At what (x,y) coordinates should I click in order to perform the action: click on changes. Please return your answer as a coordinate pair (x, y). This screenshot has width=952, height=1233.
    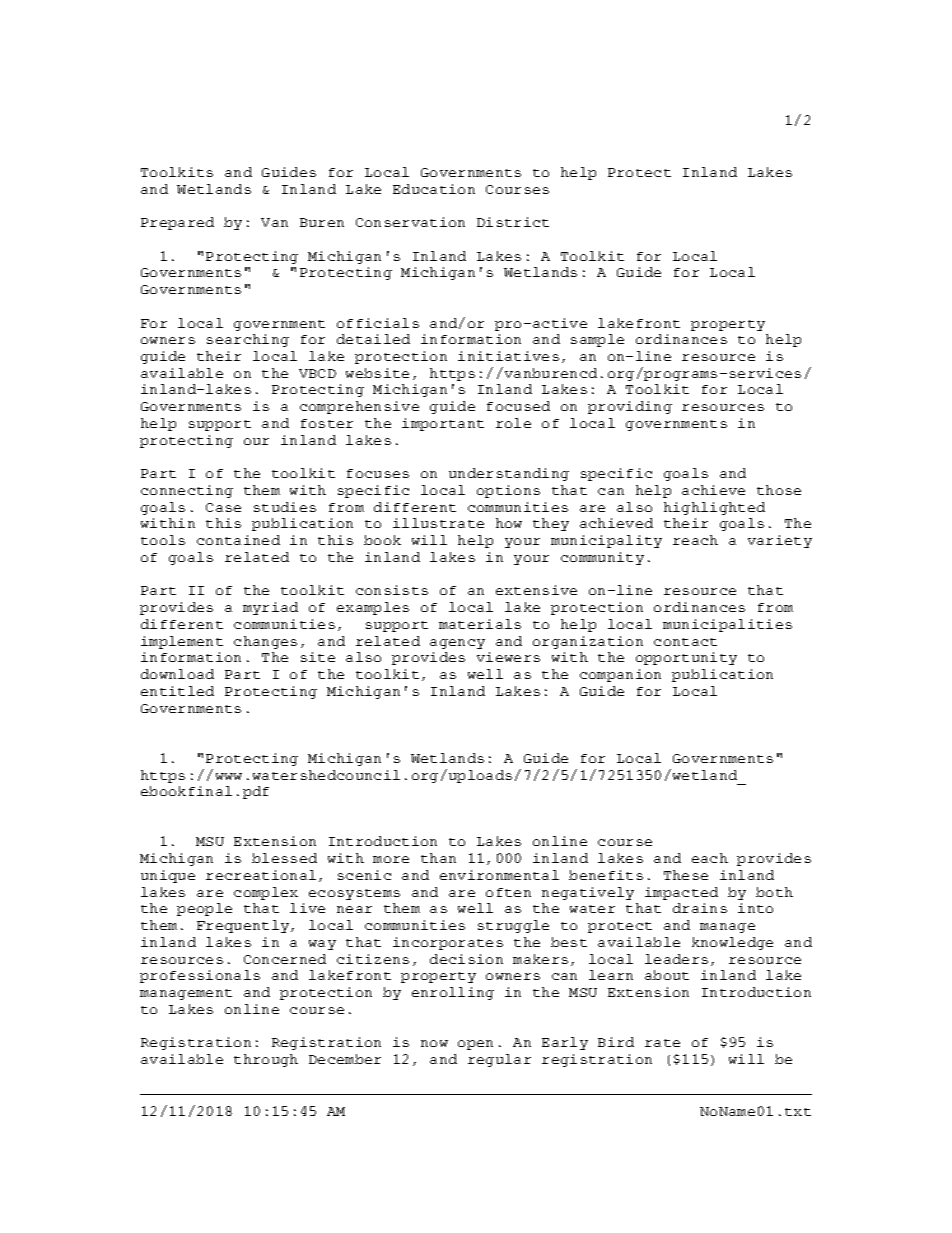
    Looking at the image, I should click on (265, 642).
